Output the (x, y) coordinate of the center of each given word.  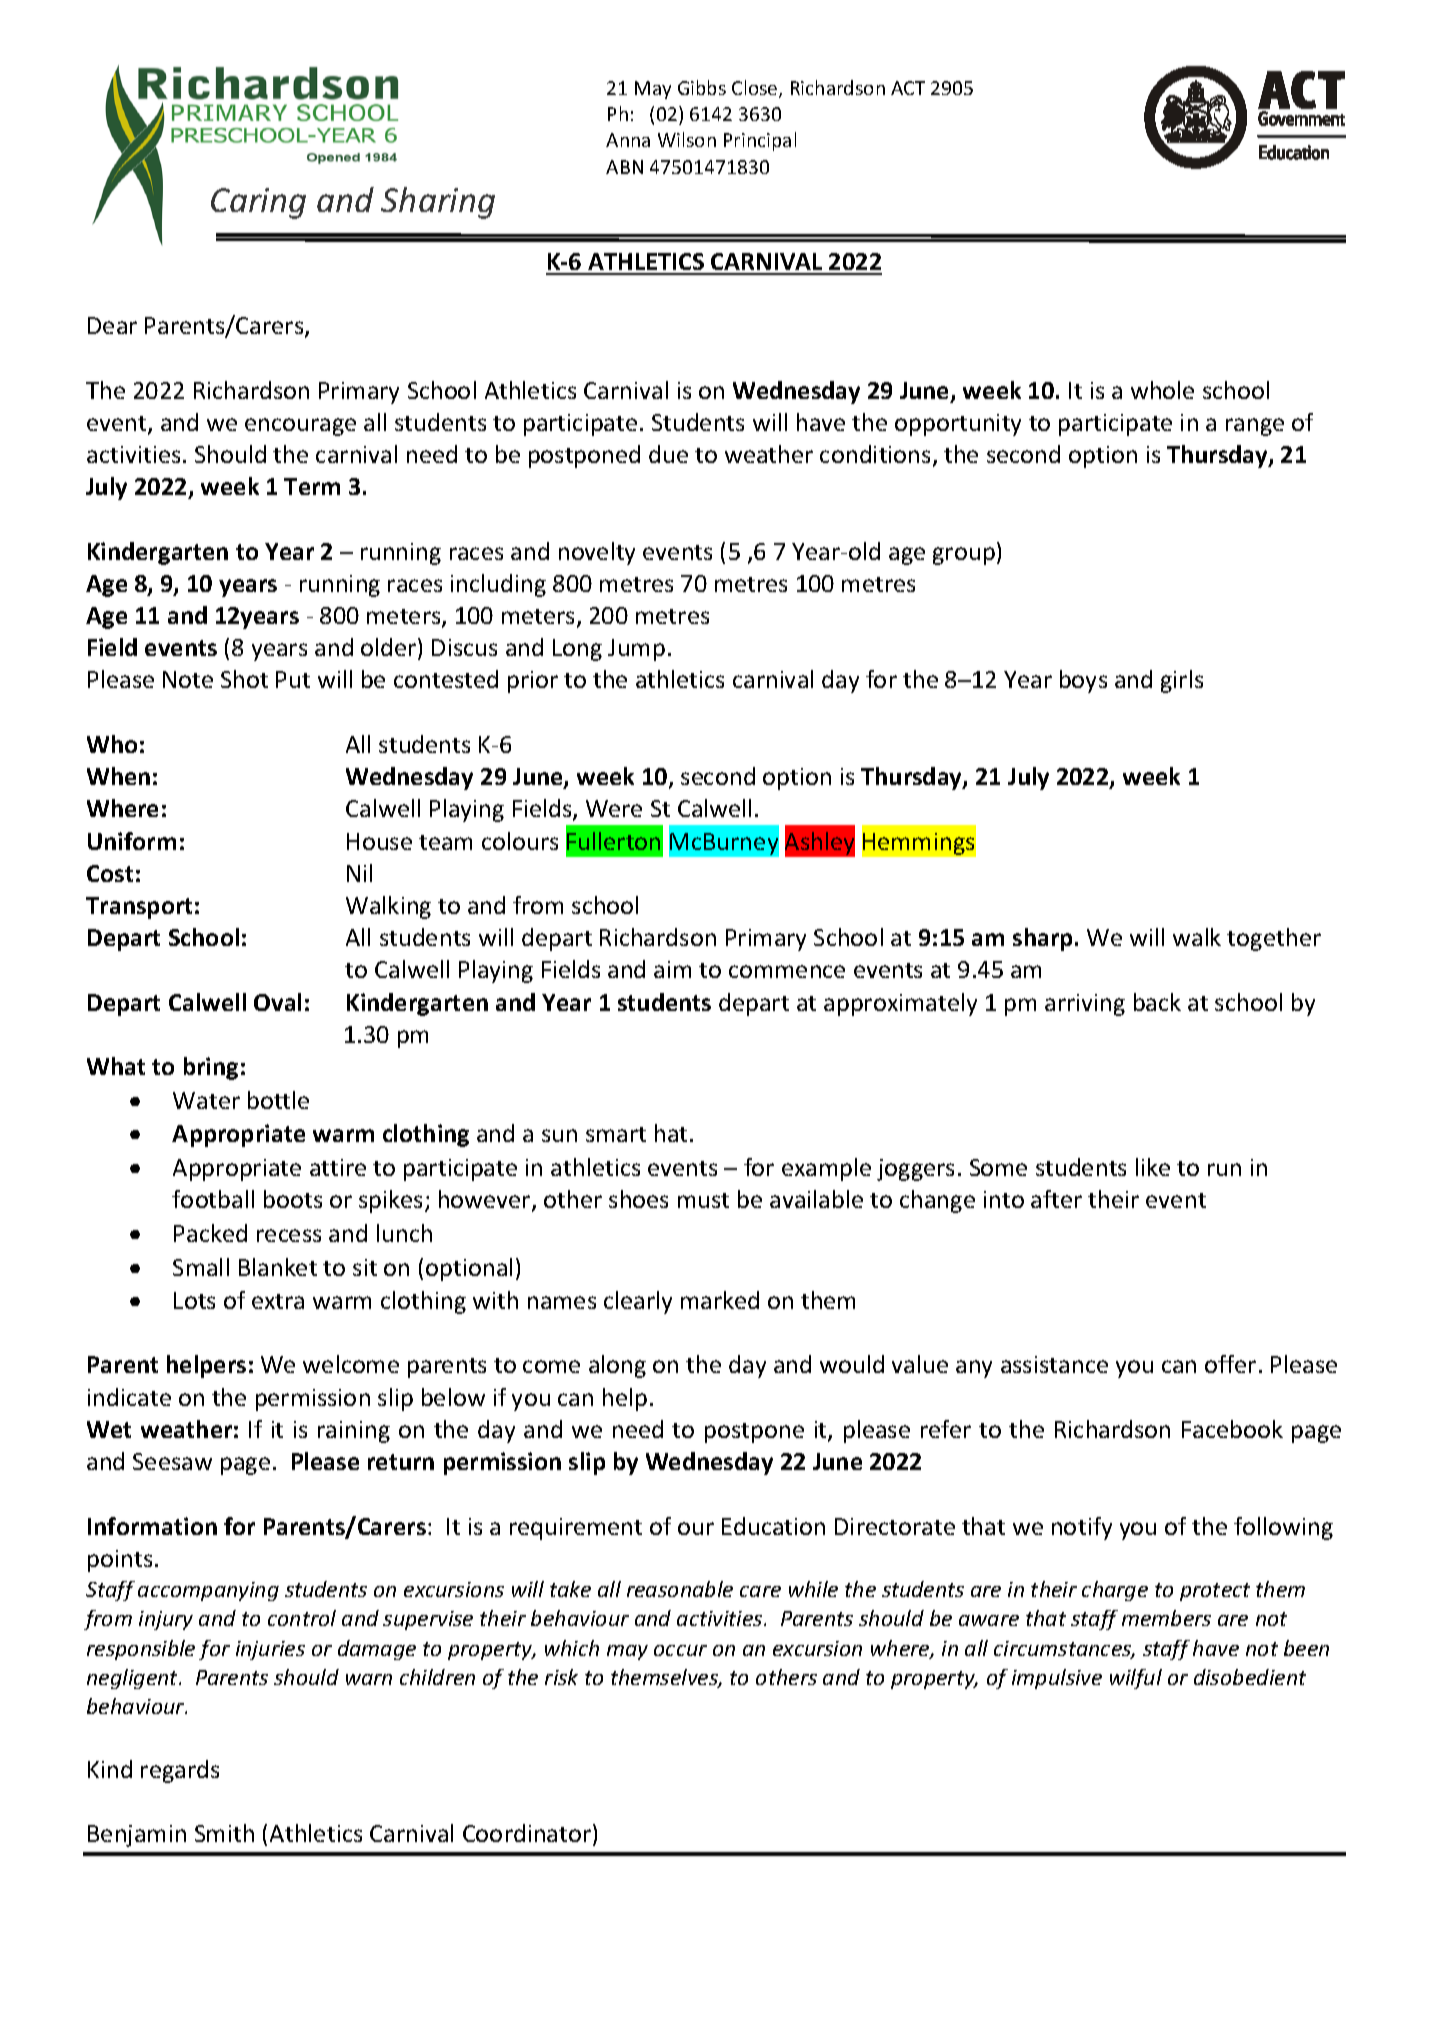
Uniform (132, 841)
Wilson (687, 139)
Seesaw (172, 1461)
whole (1162, 390)
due (668, 454)
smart (616, 1134)
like (1153, 1167)
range (1255, 427)
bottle (278, 1100)
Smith (224, 1833)
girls (1182, 681)
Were (614, 808)
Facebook (1232, 1429)
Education (773, 1526)
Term (312, 486)
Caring (258, 203)
